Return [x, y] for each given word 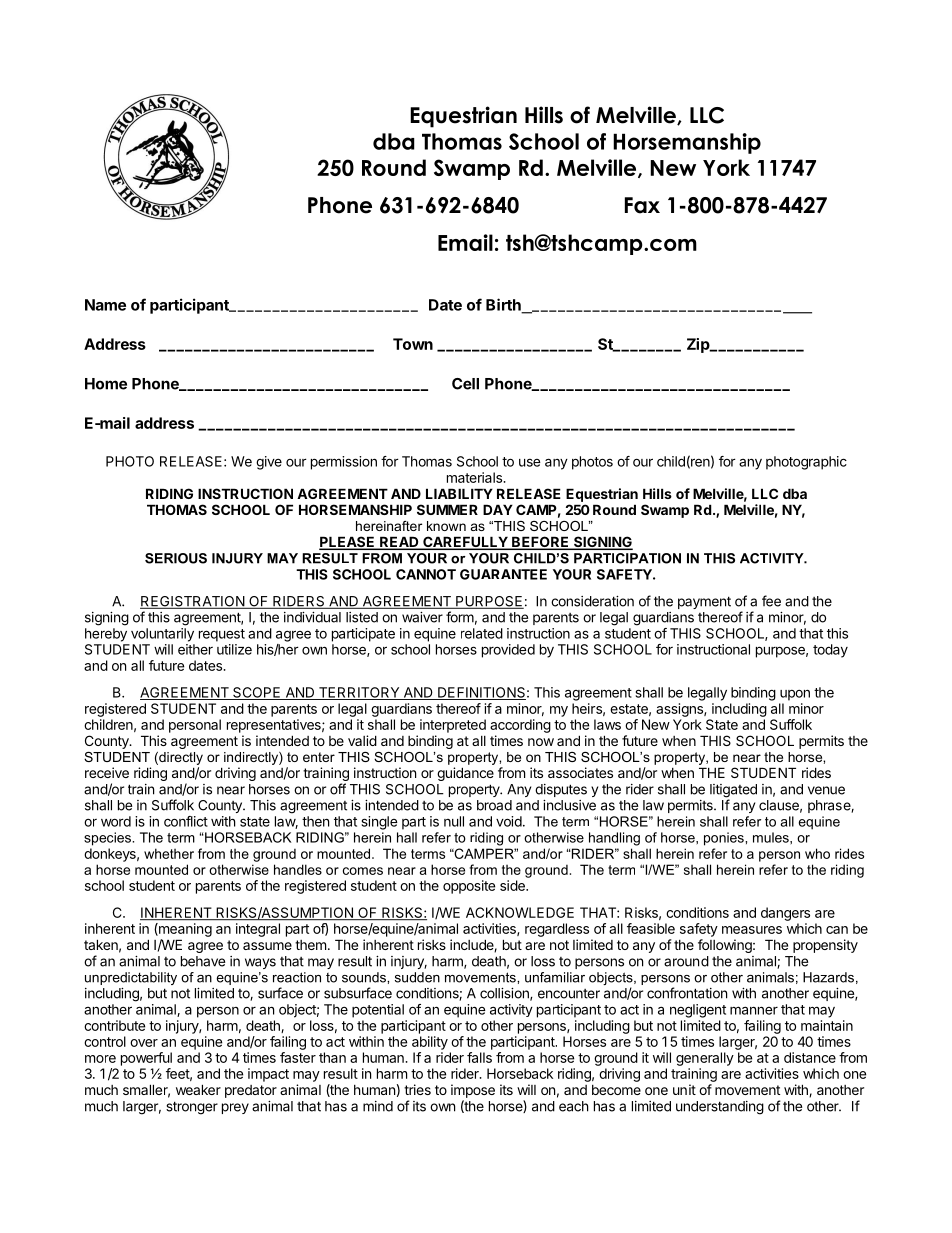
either [195, 649]
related [482, 633]
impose [473, 1091]
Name [105, 305]
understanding [720, 1108]
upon [795, 695]
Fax [642, 205]
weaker [198, 1089]
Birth [504, 305]
